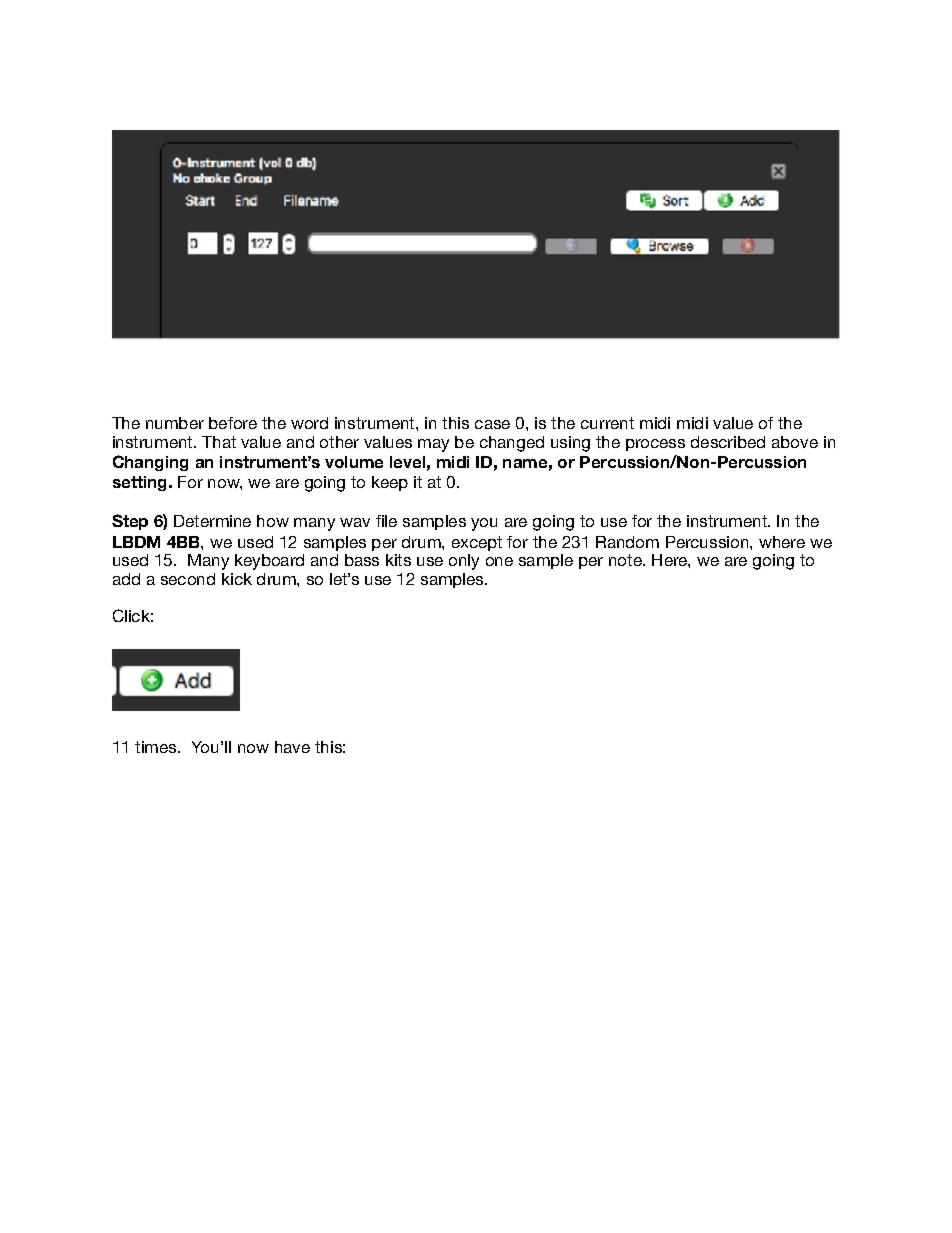 This image has height=1233, width=952. Describe the element at coordinates (219, 442) in the image. I see `That` at that location.
